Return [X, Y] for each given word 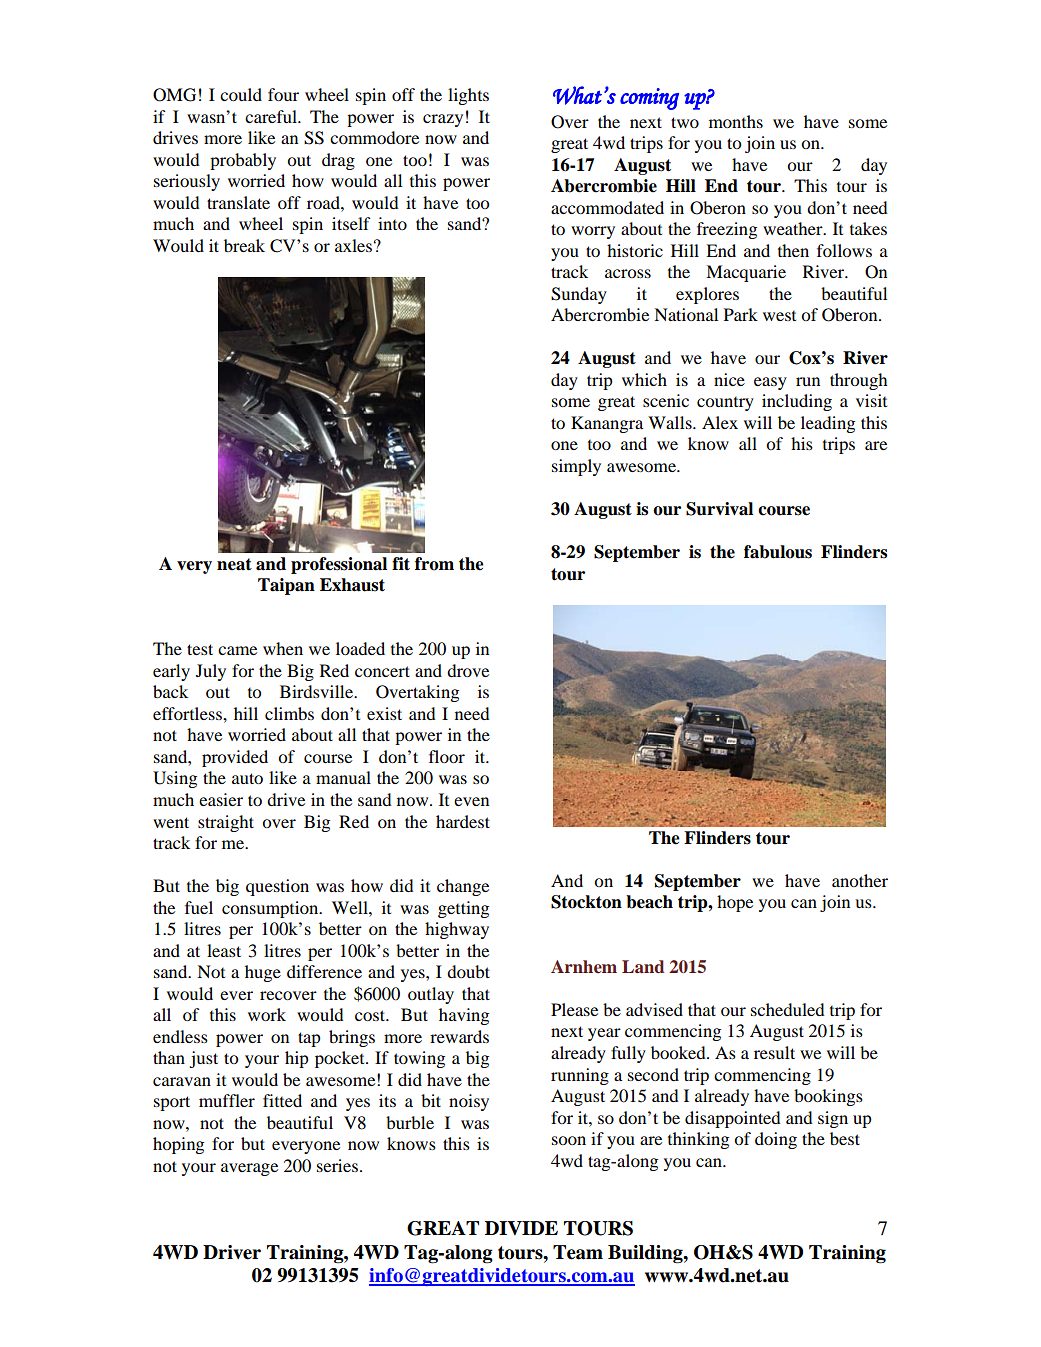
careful [272, 116]
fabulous [778, 552]
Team [578, 1252]
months [736, 121]
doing [776, 1140]
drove [468, 670]
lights [468, 96]
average [249, 1169]
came [237, 650]
